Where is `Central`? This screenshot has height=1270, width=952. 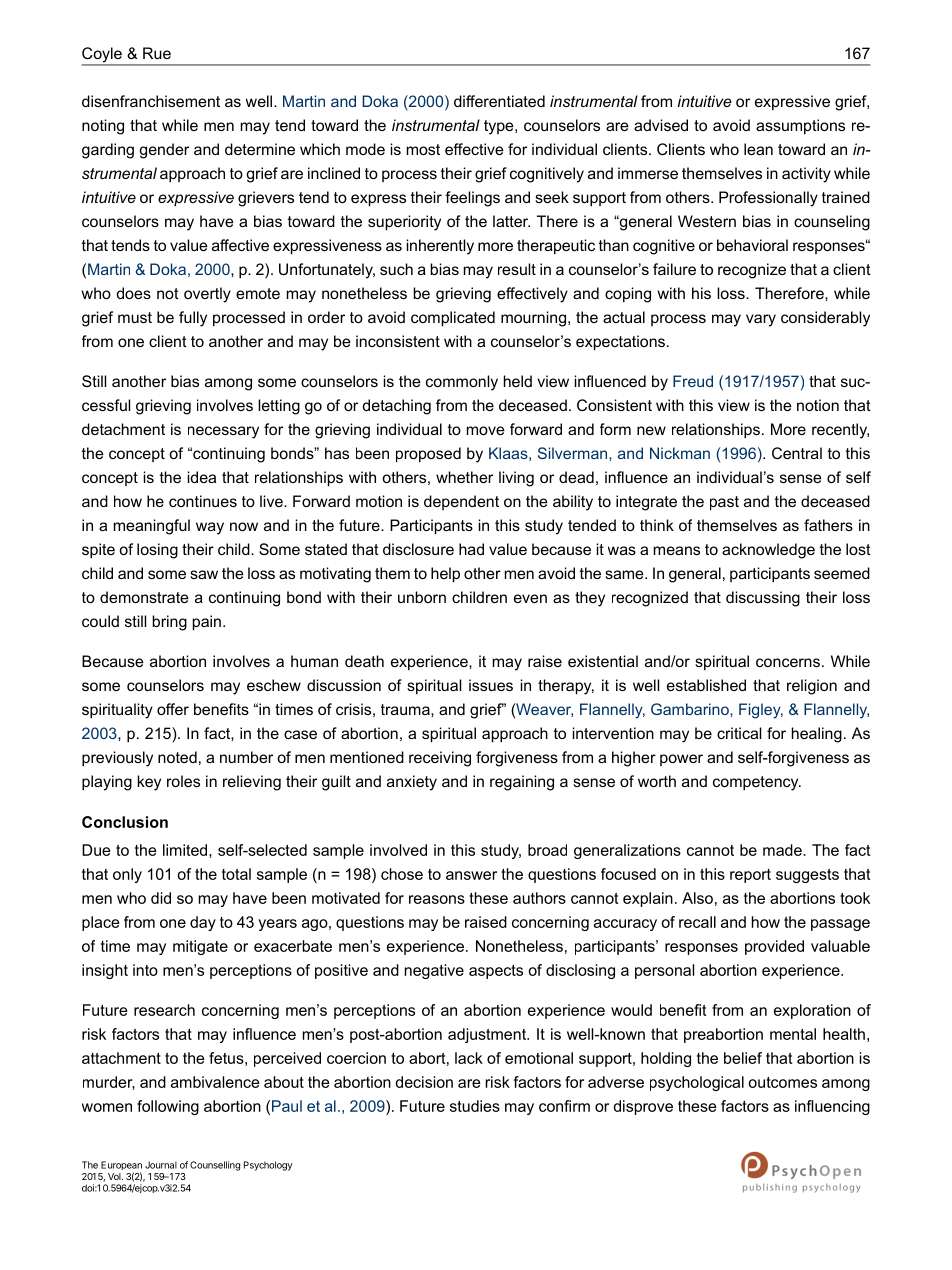
Central is located at coordinates (797, 453).
